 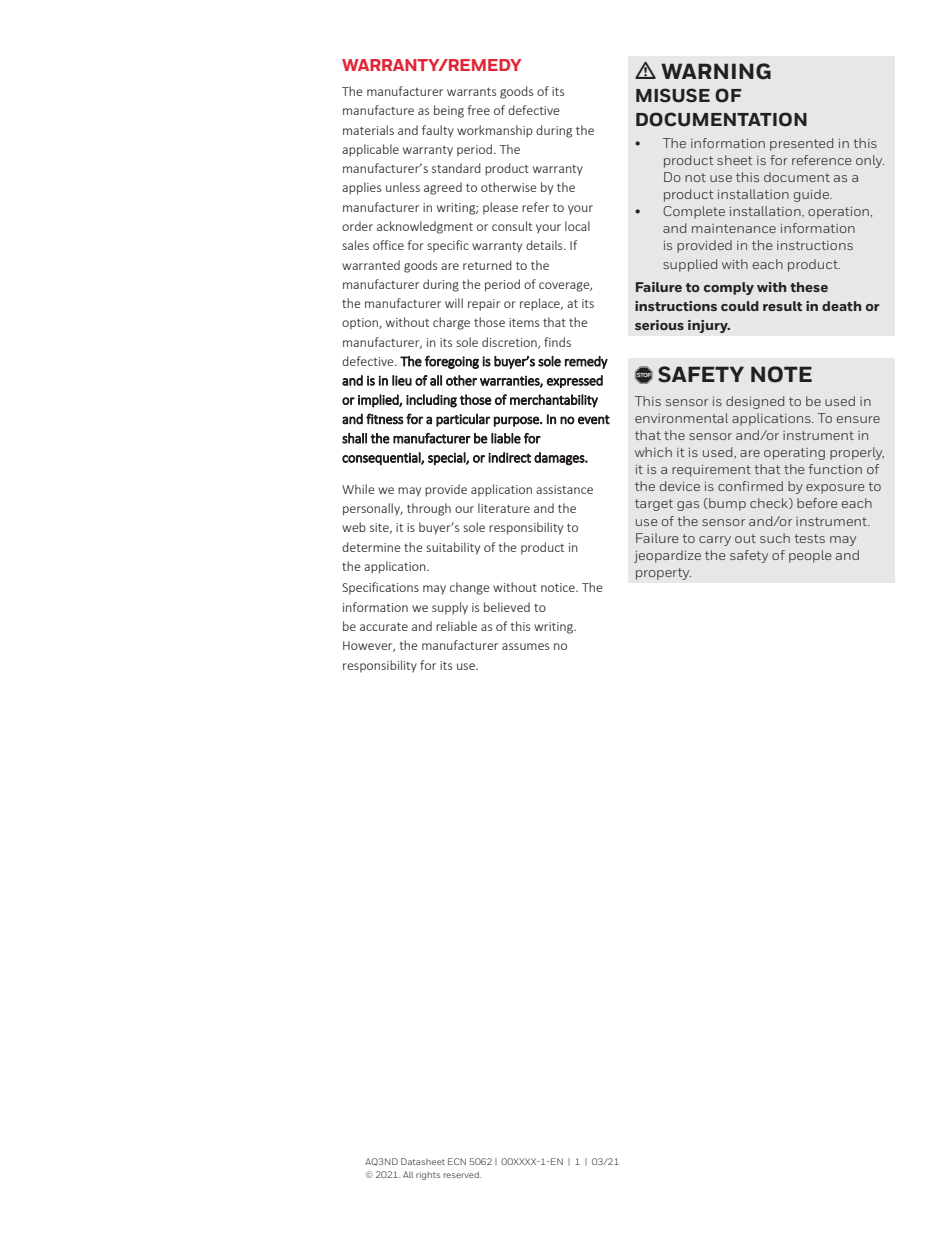 What do you see at coordinates (801, 144) in the page?
I see `presented` at bounding box center [801, 144].
